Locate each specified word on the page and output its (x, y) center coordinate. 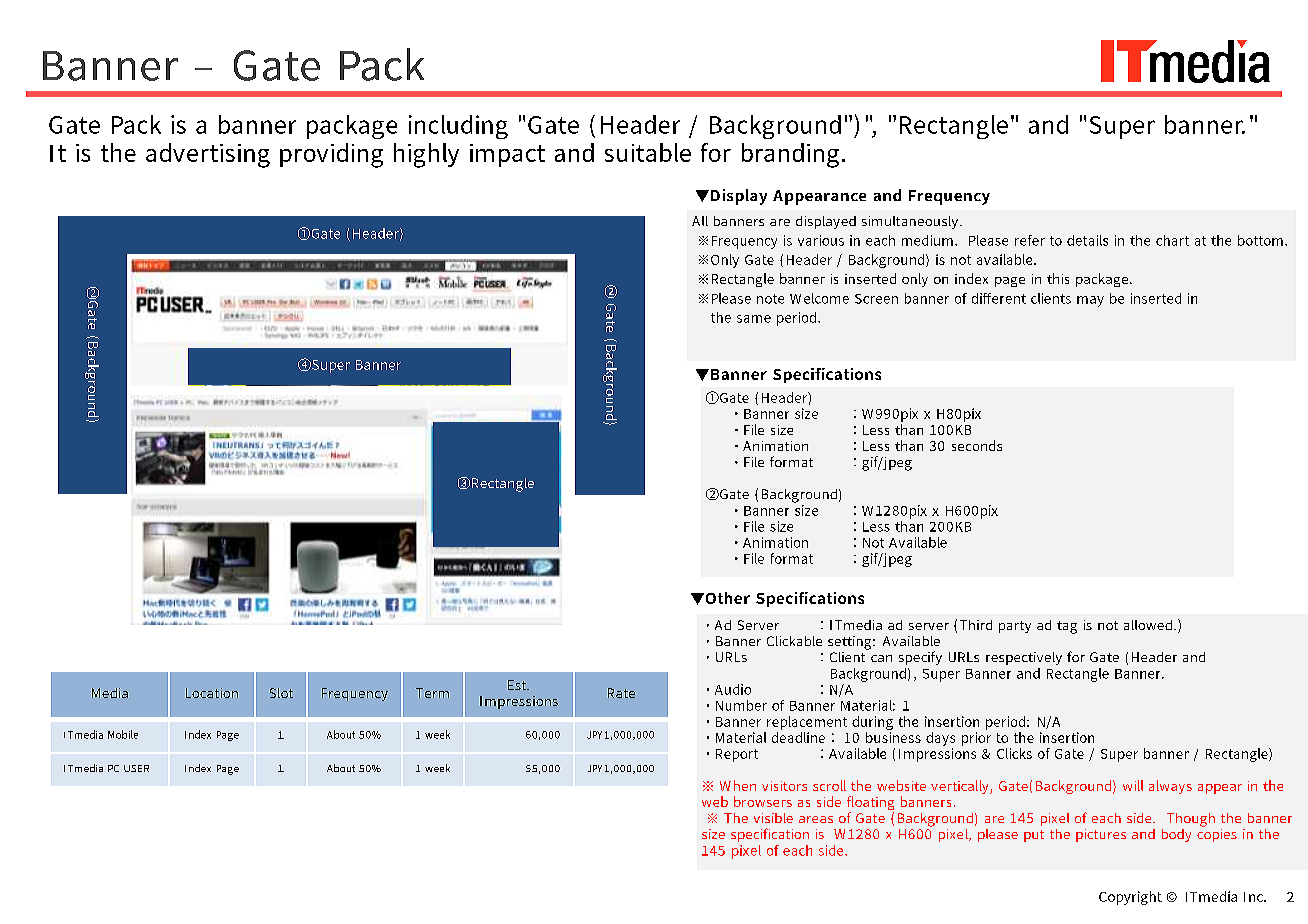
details (1087, 240)
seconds (977, 445)
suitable (648, 152)
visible (773, 818)
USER (136, 768)
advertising (208, 155)
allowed (1149, 625)
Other (726, 598)
